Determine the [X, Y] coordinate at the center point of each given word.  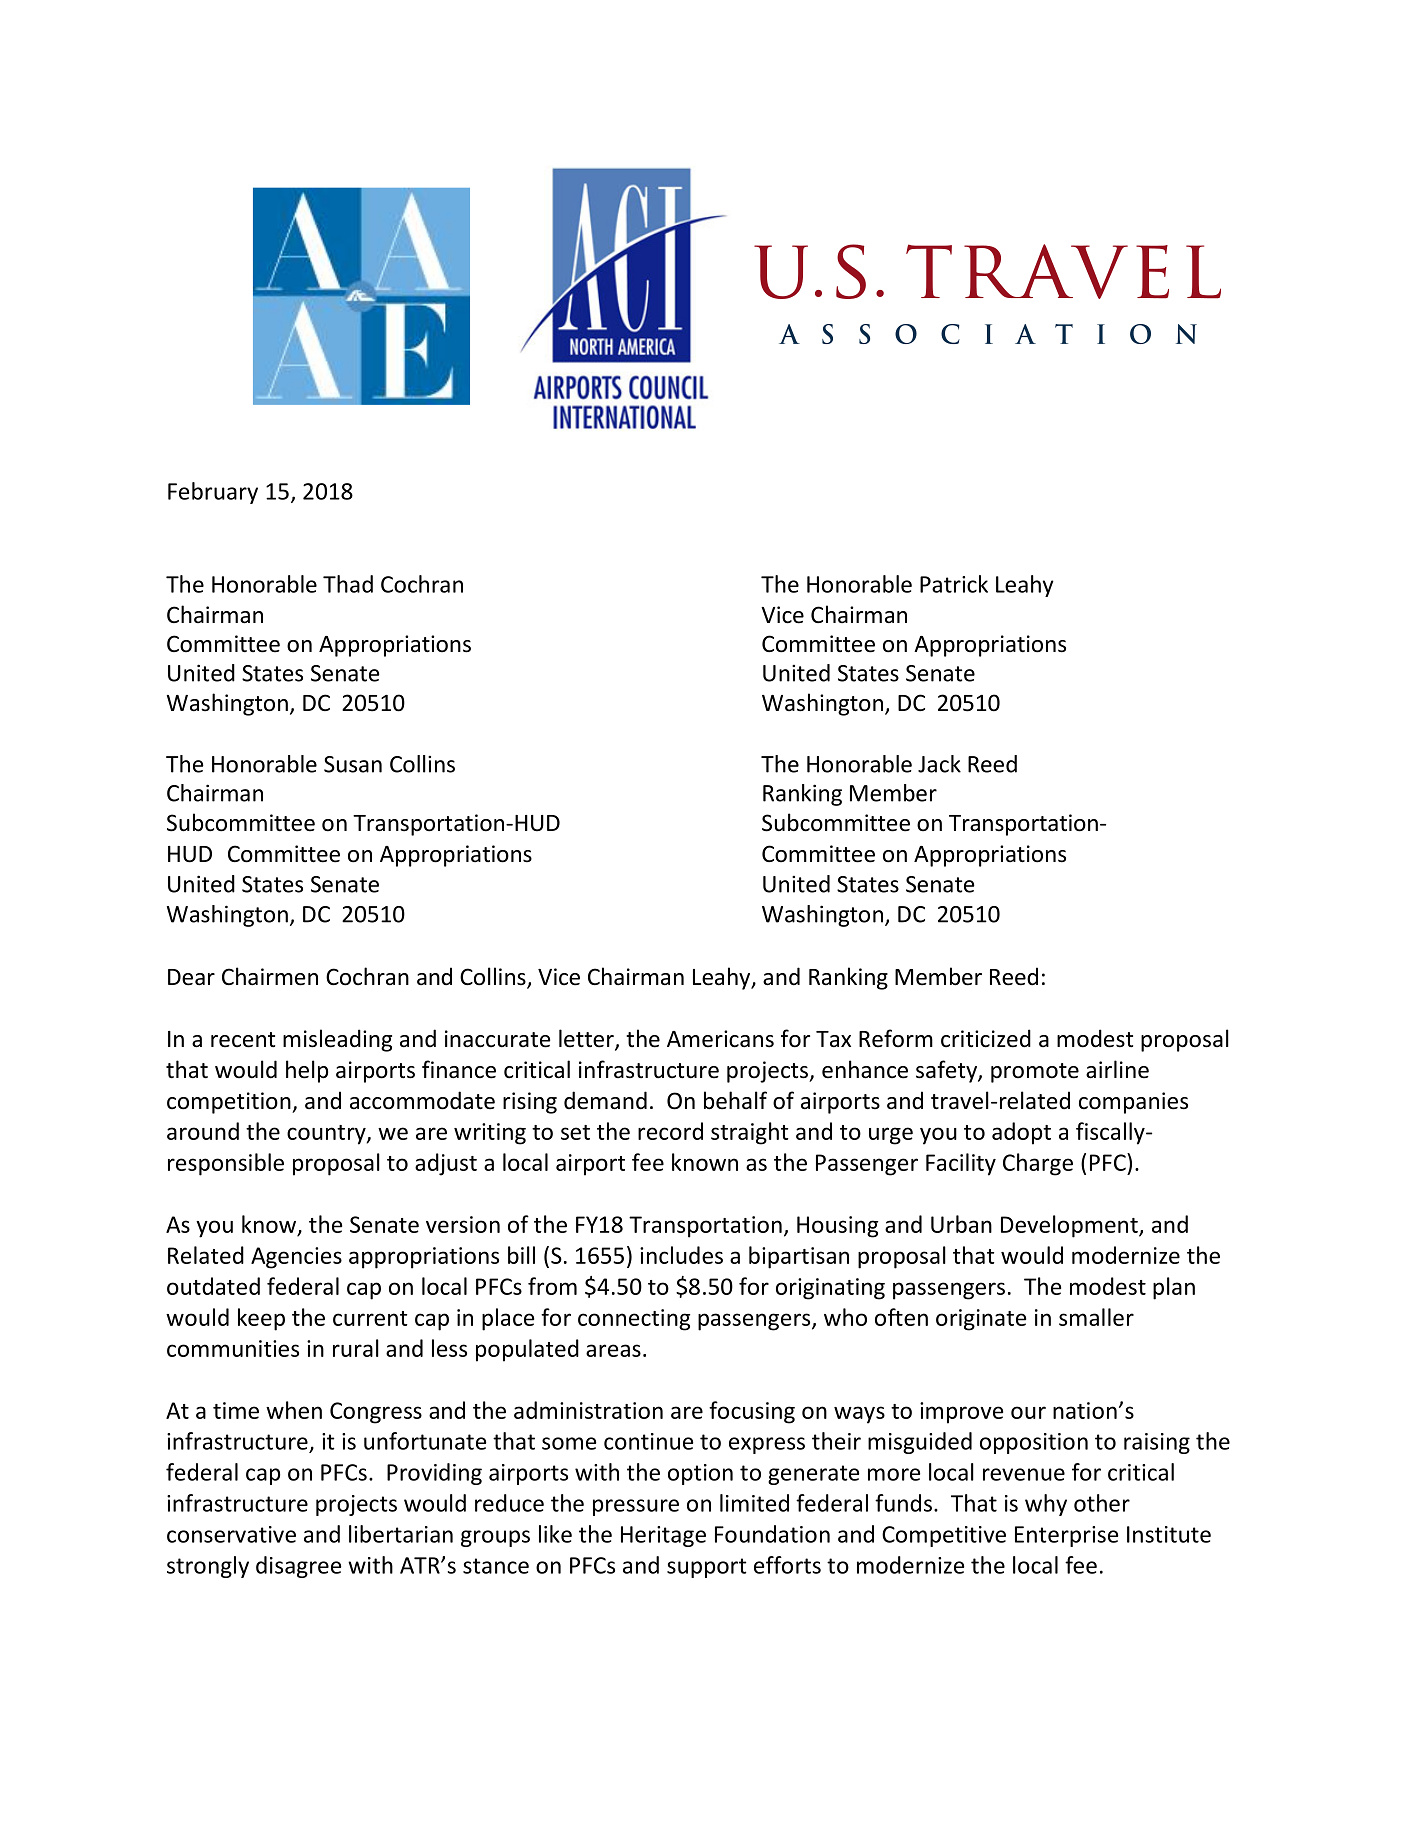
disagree [298, 1567]
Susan [353, 764]
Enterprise [1066, 1536]
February [213, 493]
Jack [939, 764]
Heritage [663, 1536]
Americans [720, 1039]
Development [1070, 1226]
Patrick [954, 584]
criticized [986, 1038]
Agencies [296, 1258]
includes [681, 1255]
